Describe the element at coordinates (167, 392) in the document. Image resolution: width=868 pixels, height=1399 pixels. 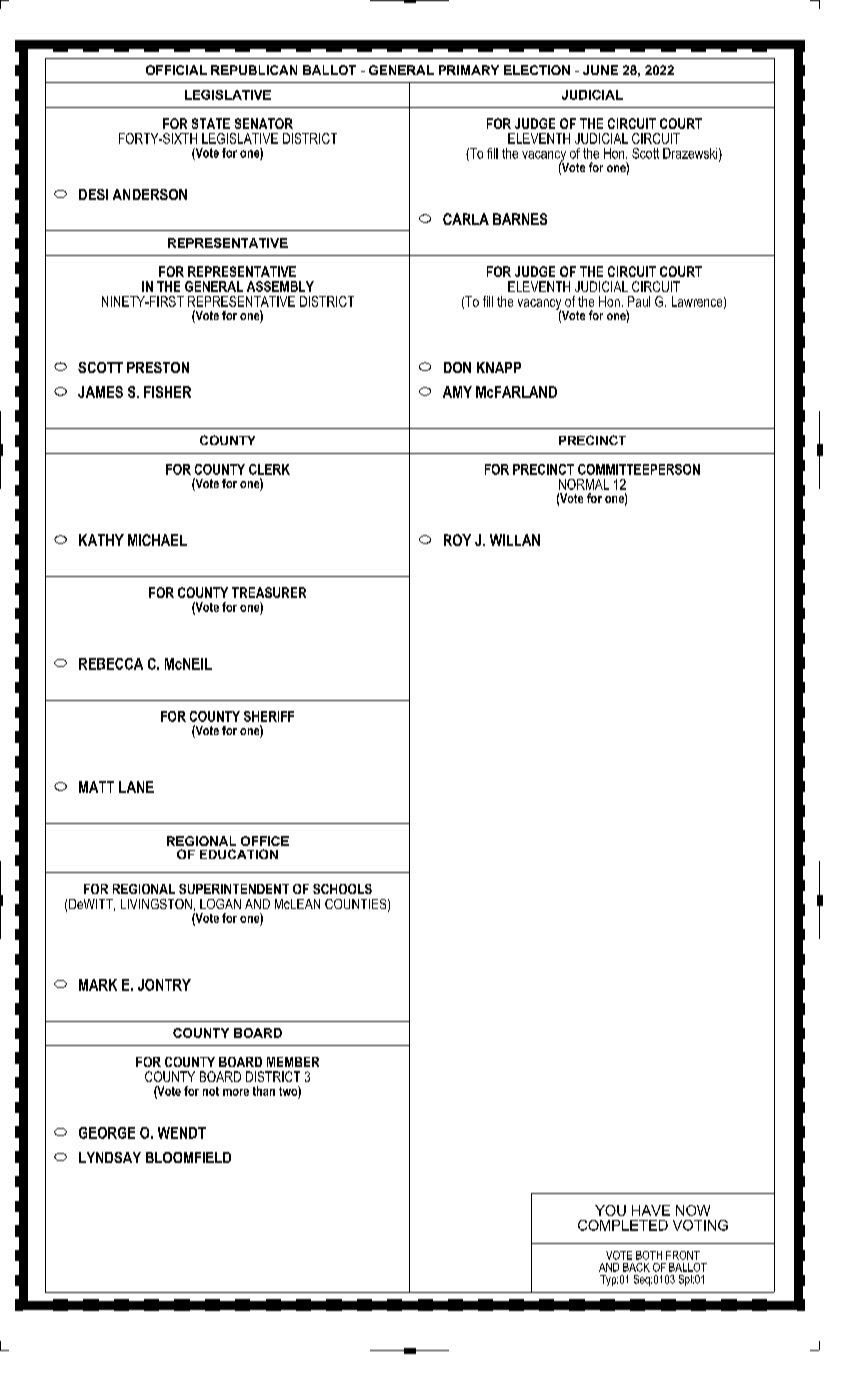
I see `FISHER` at that location.
